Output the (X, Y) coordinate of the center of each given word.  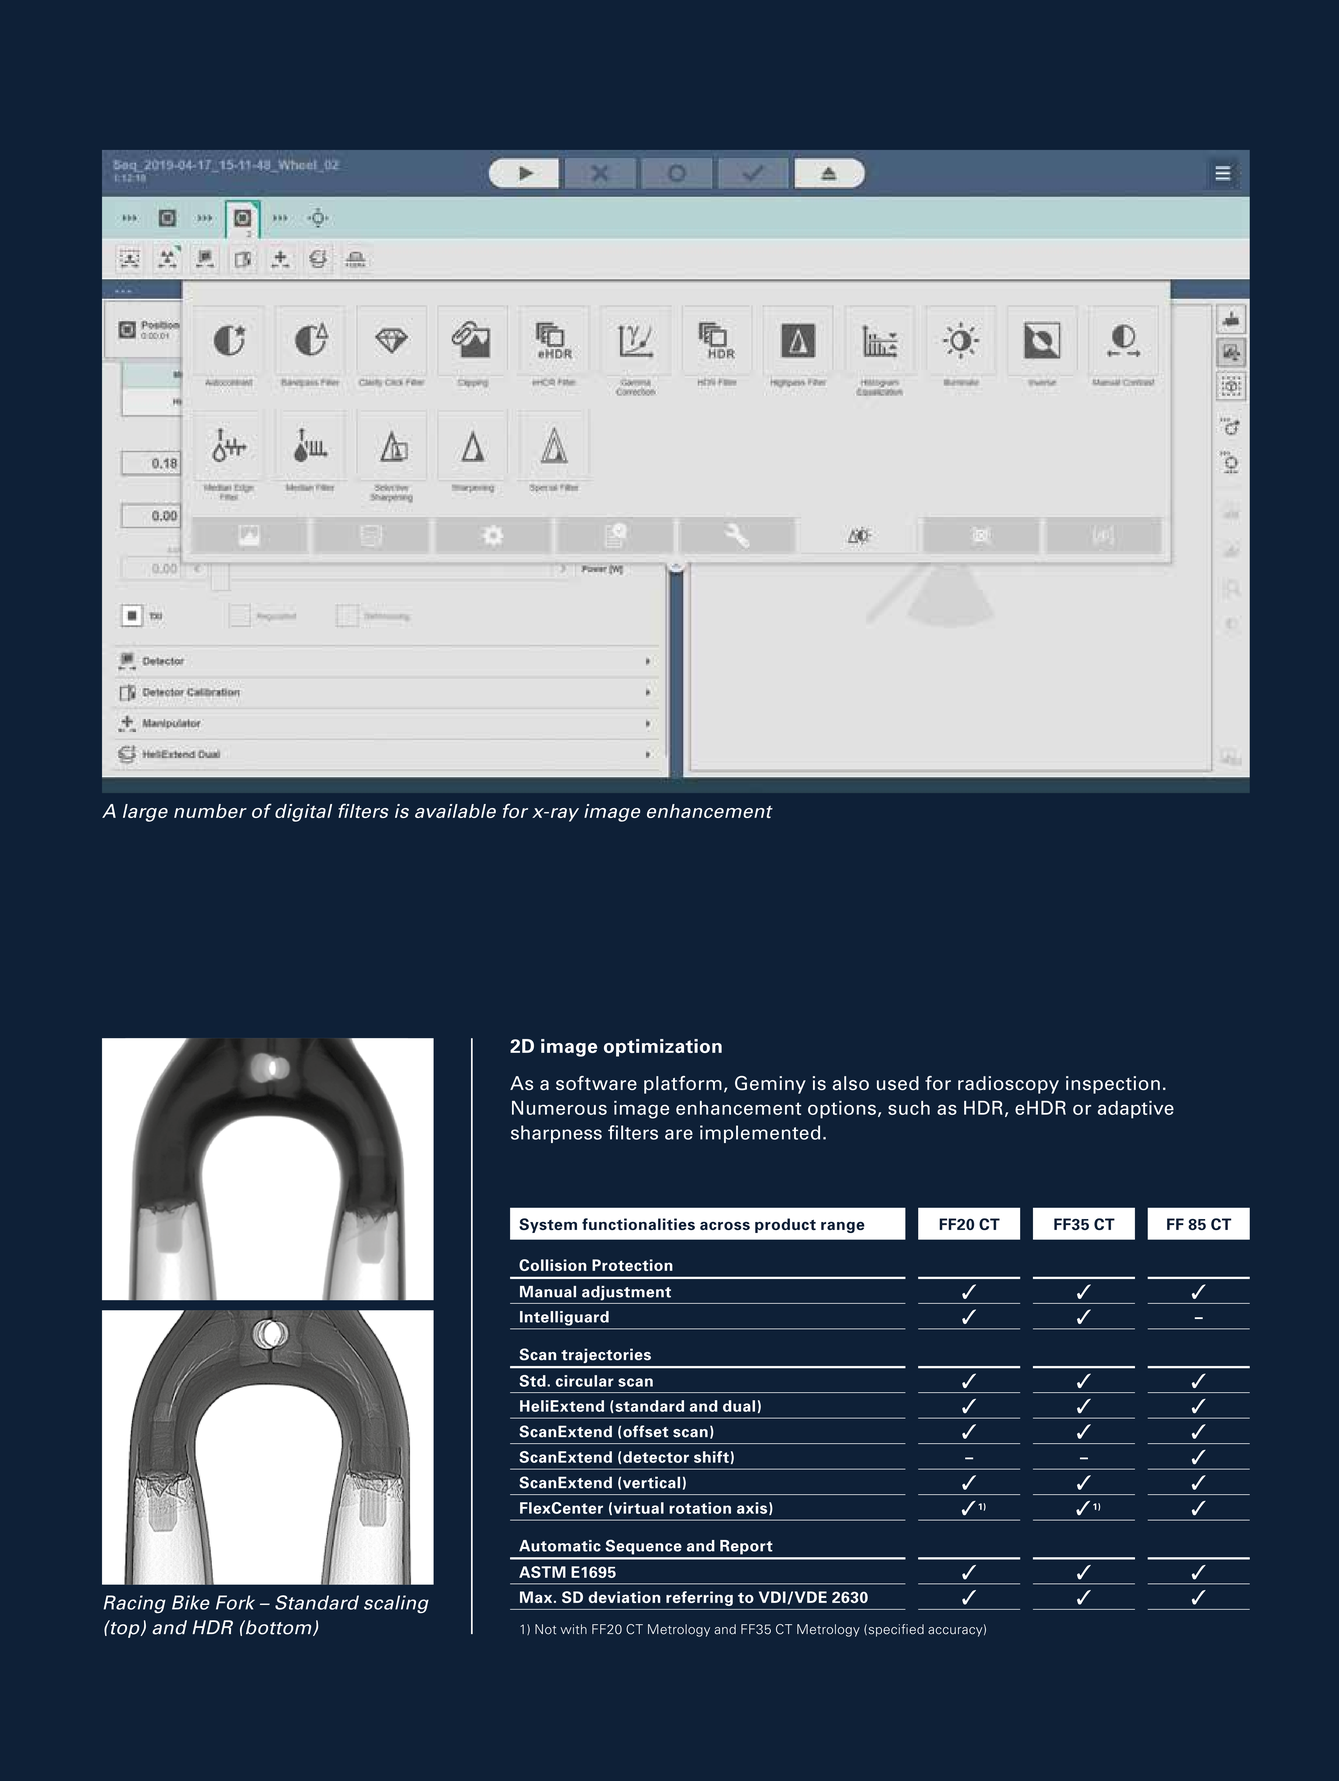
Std (533, 1381)
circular (585, 1381)
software (596, 1083)
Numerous (559, 1108)
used (898, 1083)
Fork (235, 1602)
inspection (1113, 1085)
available (455, 811)
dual (739, 1406)
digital (303, 813)
